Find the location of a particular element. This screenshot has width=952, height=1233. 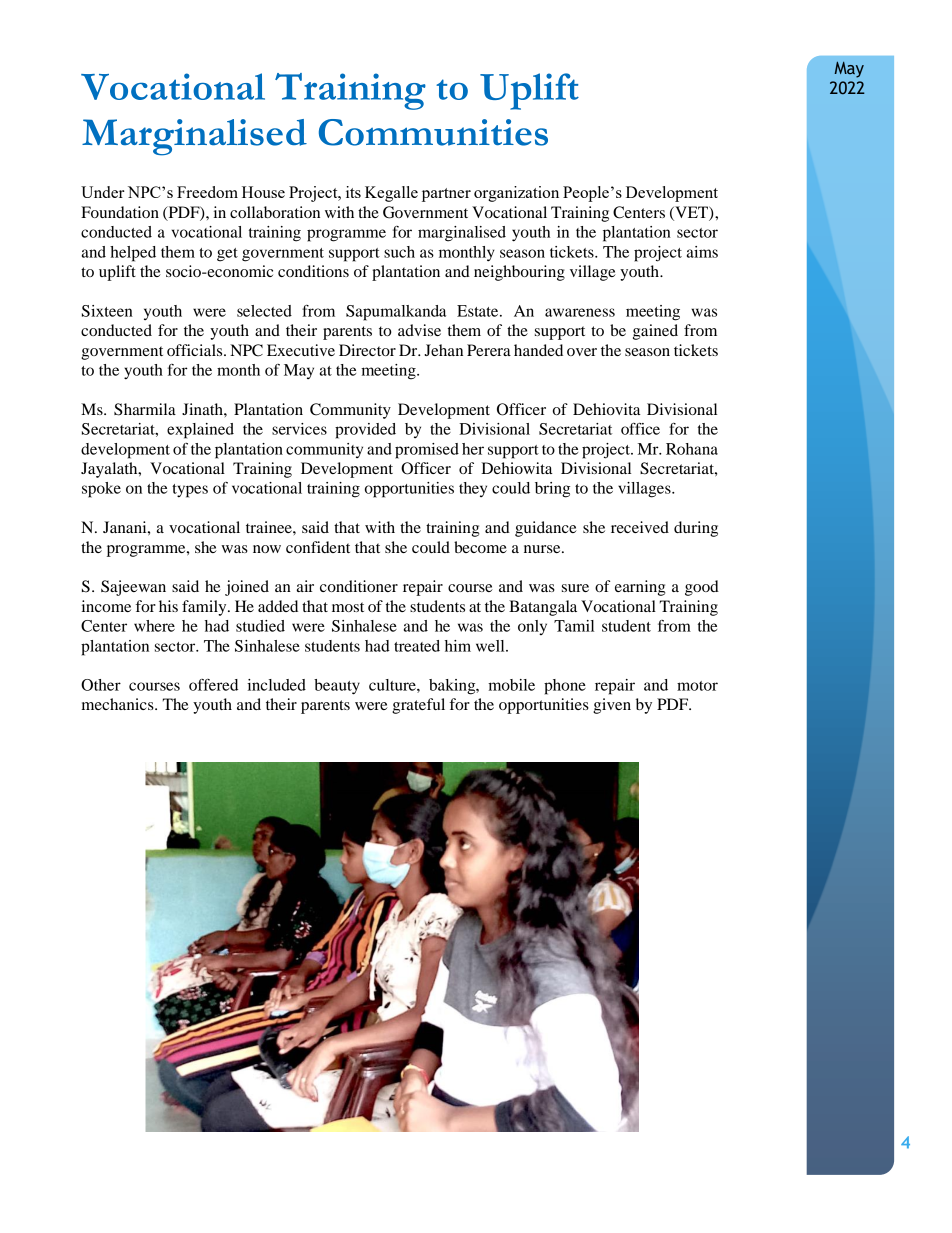

bring is located at coordinates (552, 490).
